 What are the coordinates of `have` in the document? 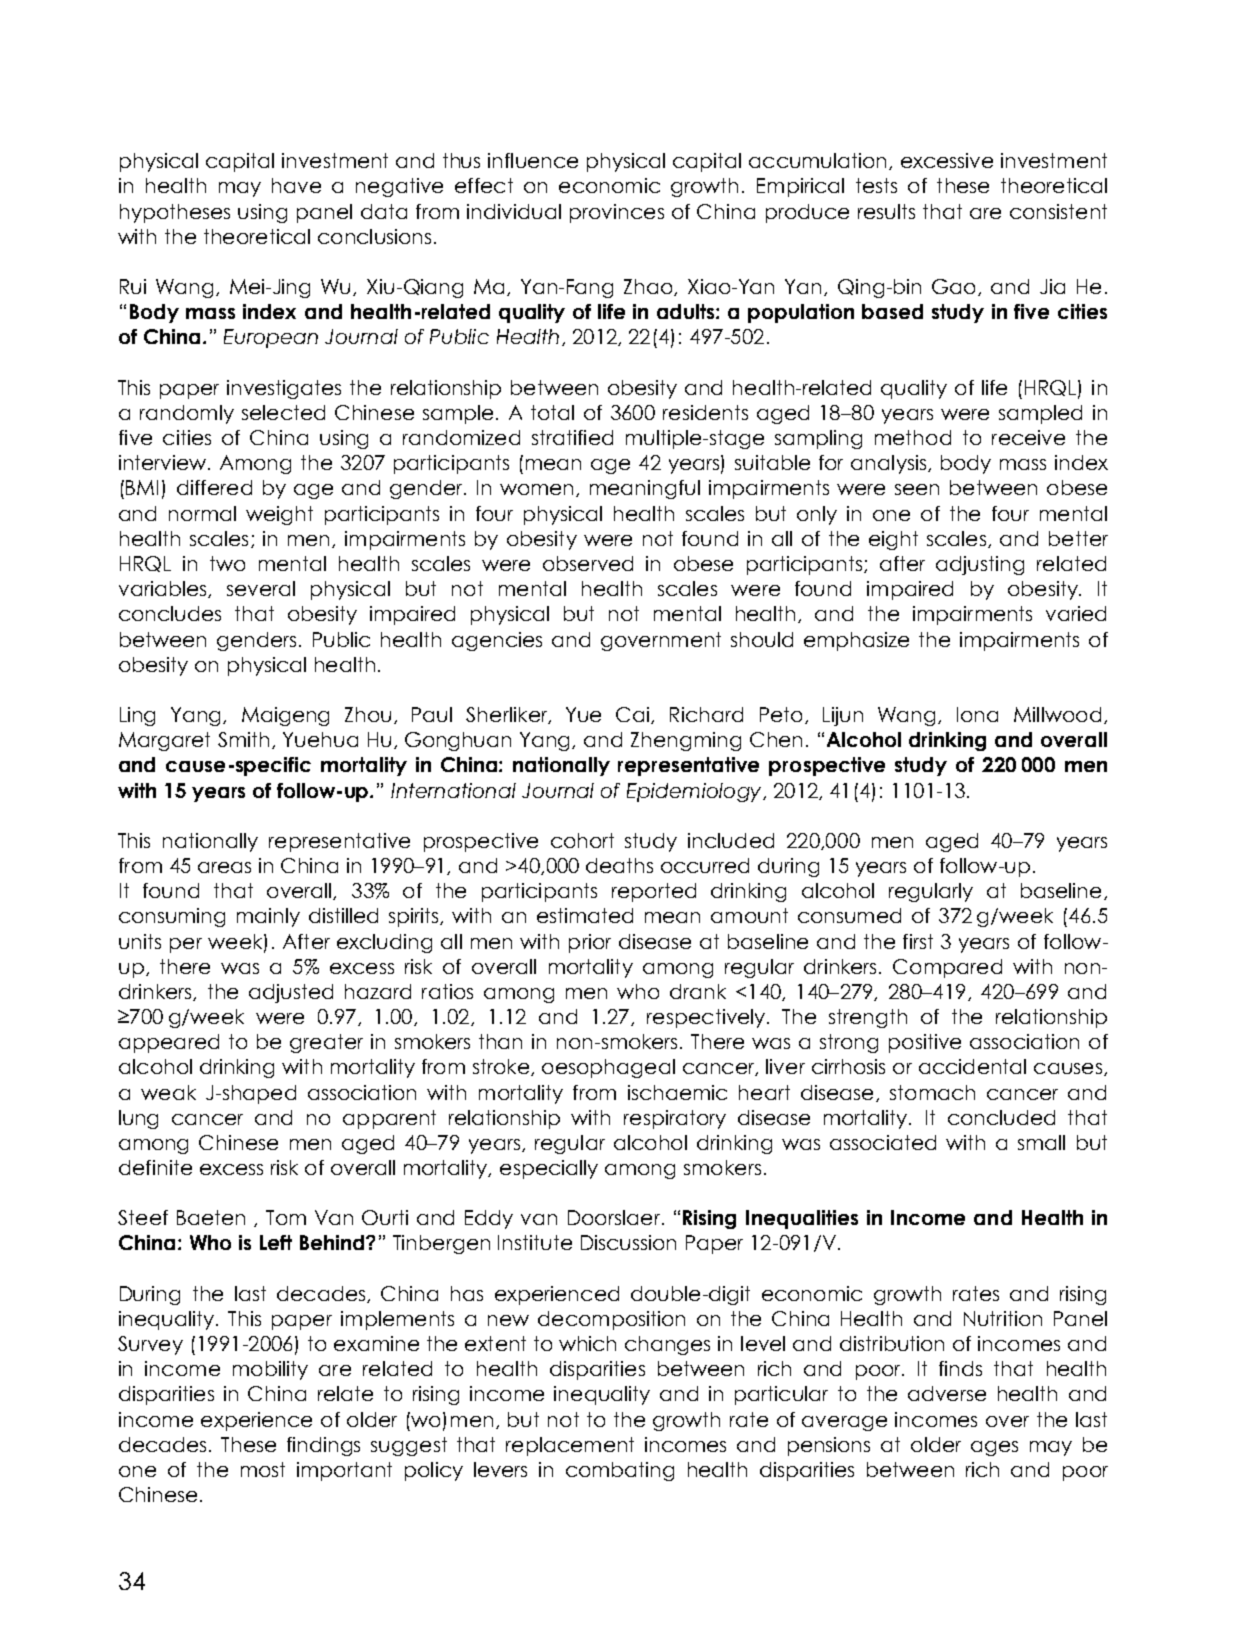 It's located at (296, 185).
